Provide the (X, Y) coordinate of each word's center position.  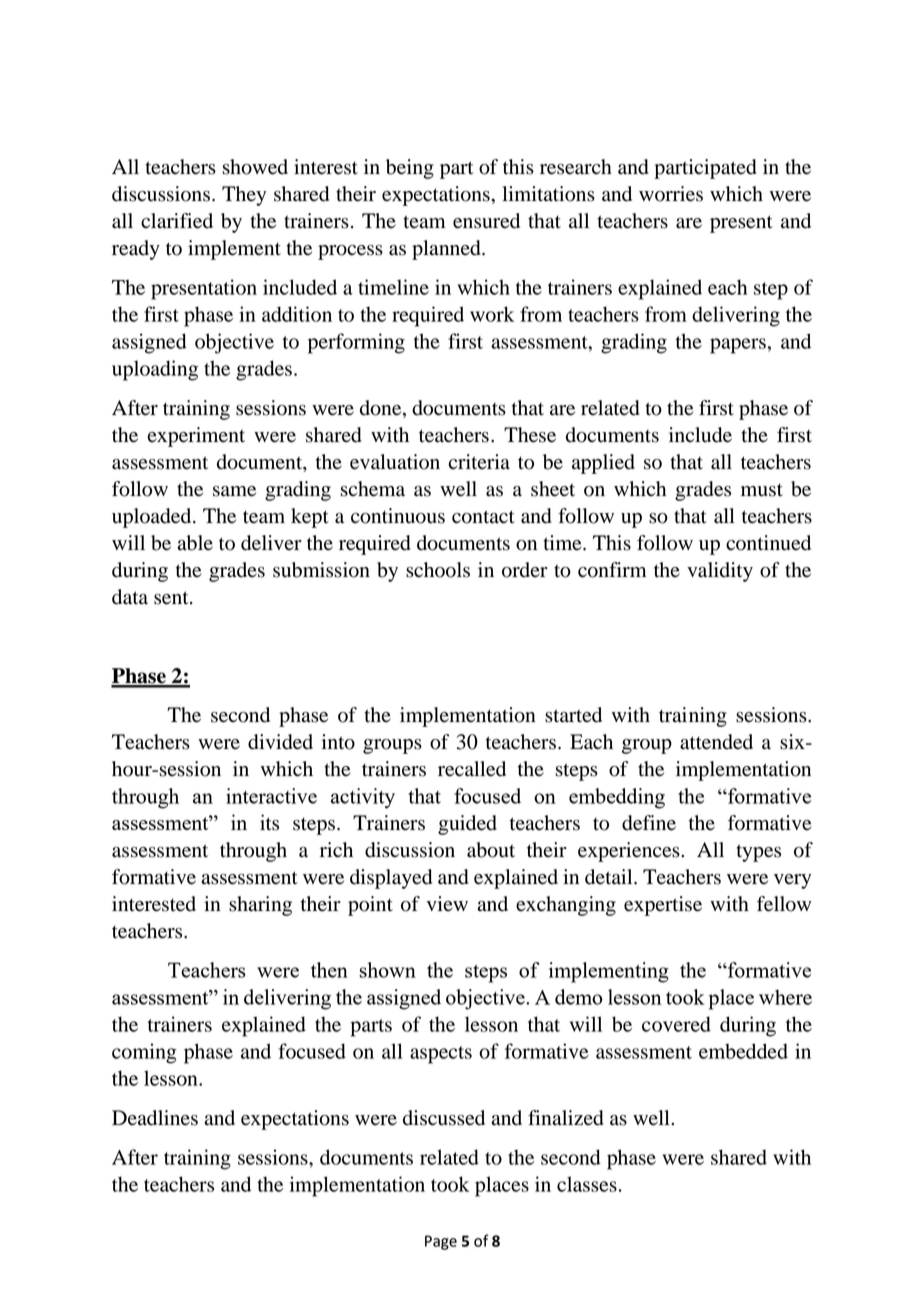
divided (280, 742)
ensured (486, 221)
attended (716, 742)
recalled (472, 769)
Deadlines (155, 1118)
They (244, 196)
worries (671, 194)
